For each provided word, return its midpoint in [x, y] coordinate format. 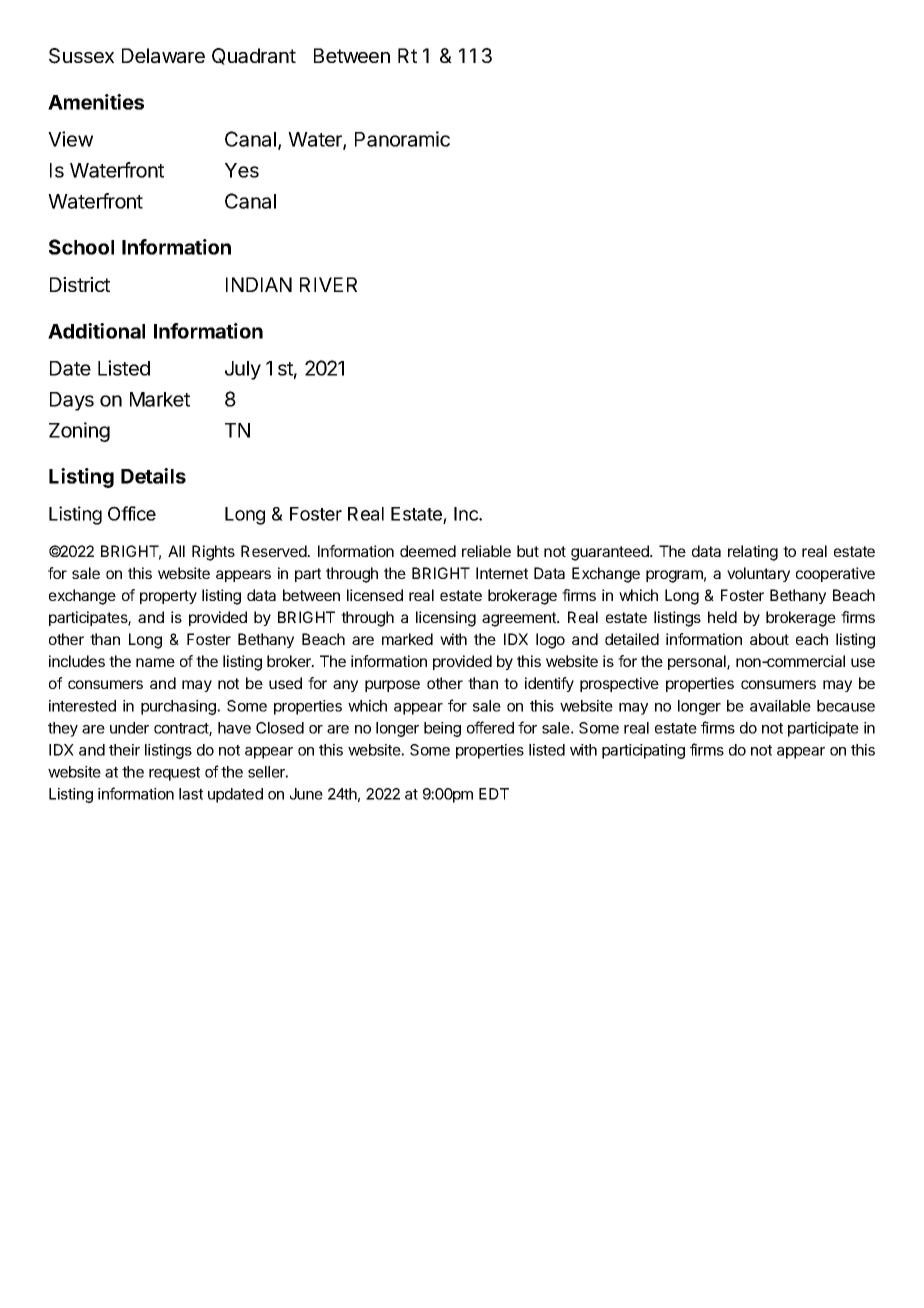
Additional [96, 331]
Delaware [163, 56]
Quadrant [254, 56]
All [176, 551]
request [174, 774]
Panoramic [402, 139]
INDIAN [259, 284]
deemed [428, 551]
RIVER [328, 284]
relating [753, 553]
